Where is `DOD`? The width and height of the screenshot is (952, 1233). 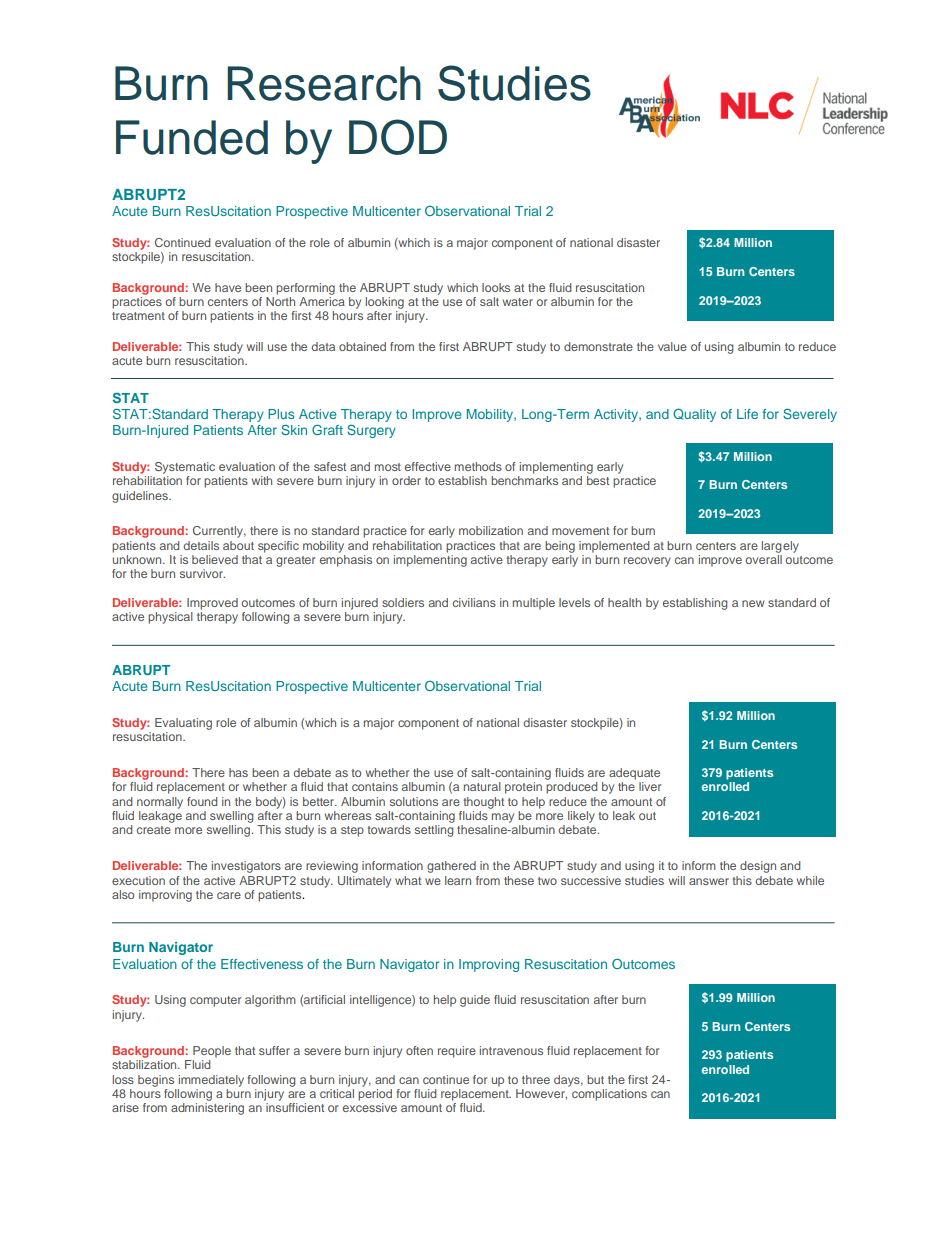 DOD is located at coordinates (398, 137).
